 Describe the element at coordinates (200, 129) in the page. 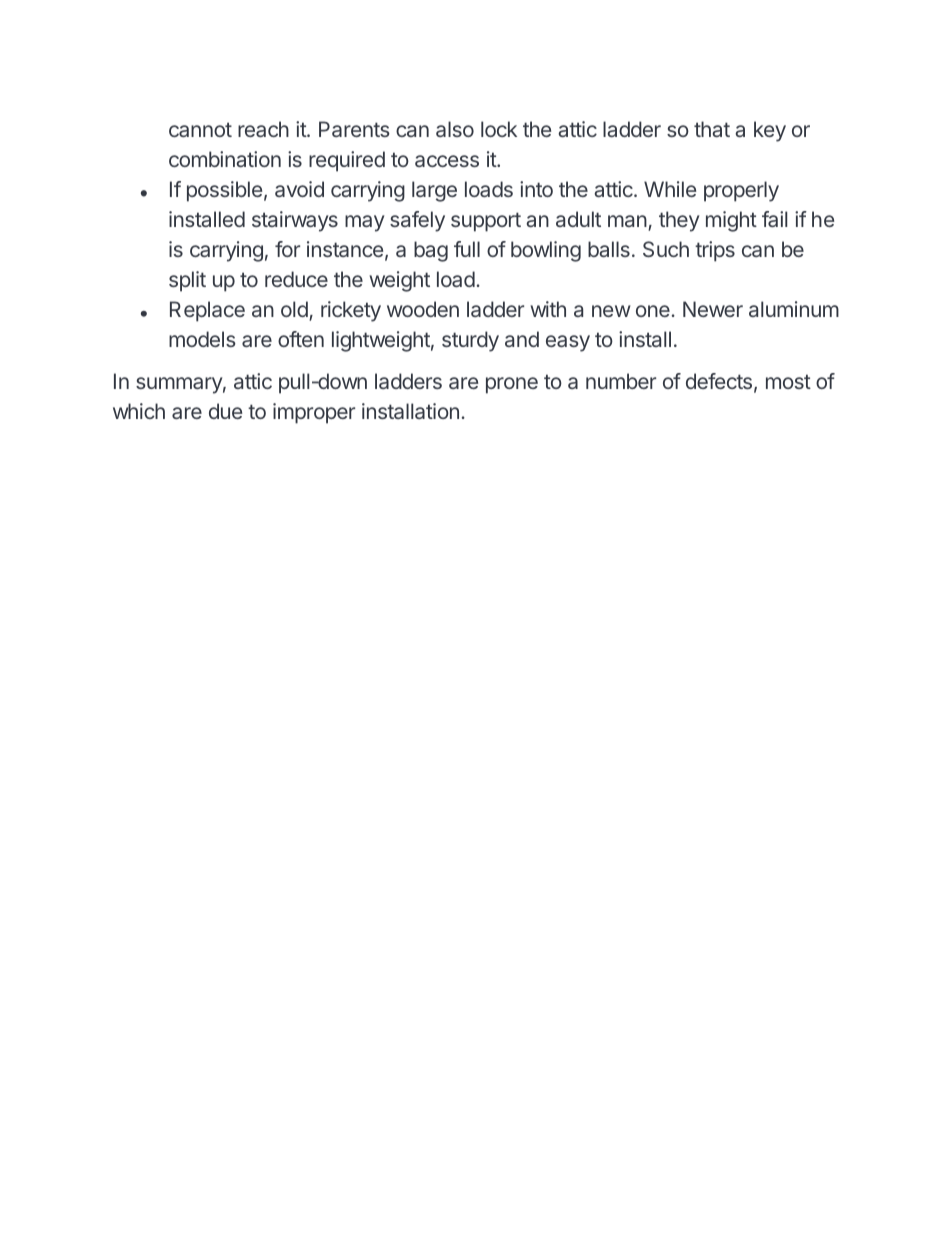

I see `cannot` at that location.
